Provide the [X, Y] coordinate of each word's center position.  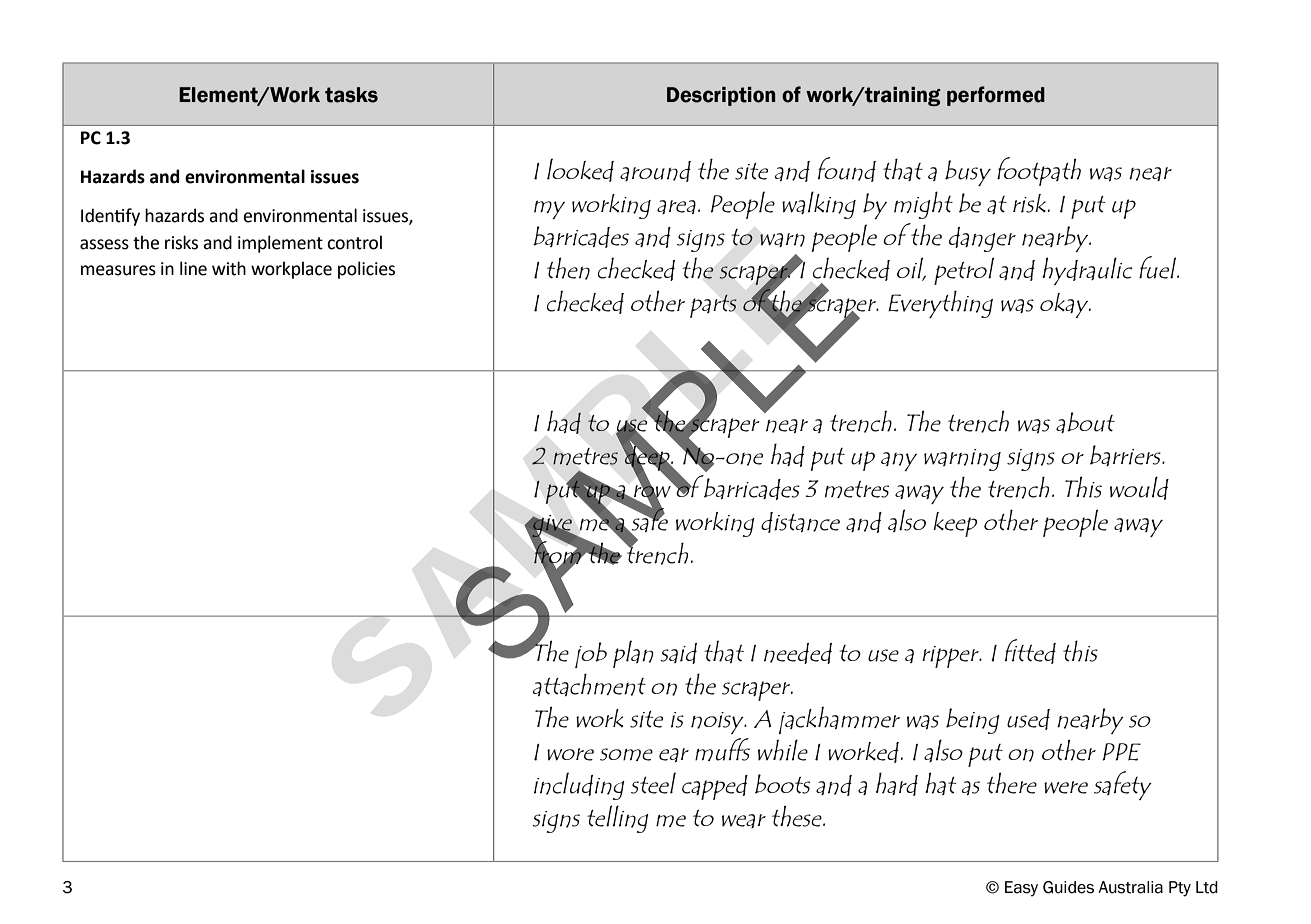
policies [366, 270]
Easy [1021, 889]
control [354, 242]
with [229, 268]
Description [721, 96]
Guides [1068, 887]
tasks [351, 95]
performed [996, 96]
